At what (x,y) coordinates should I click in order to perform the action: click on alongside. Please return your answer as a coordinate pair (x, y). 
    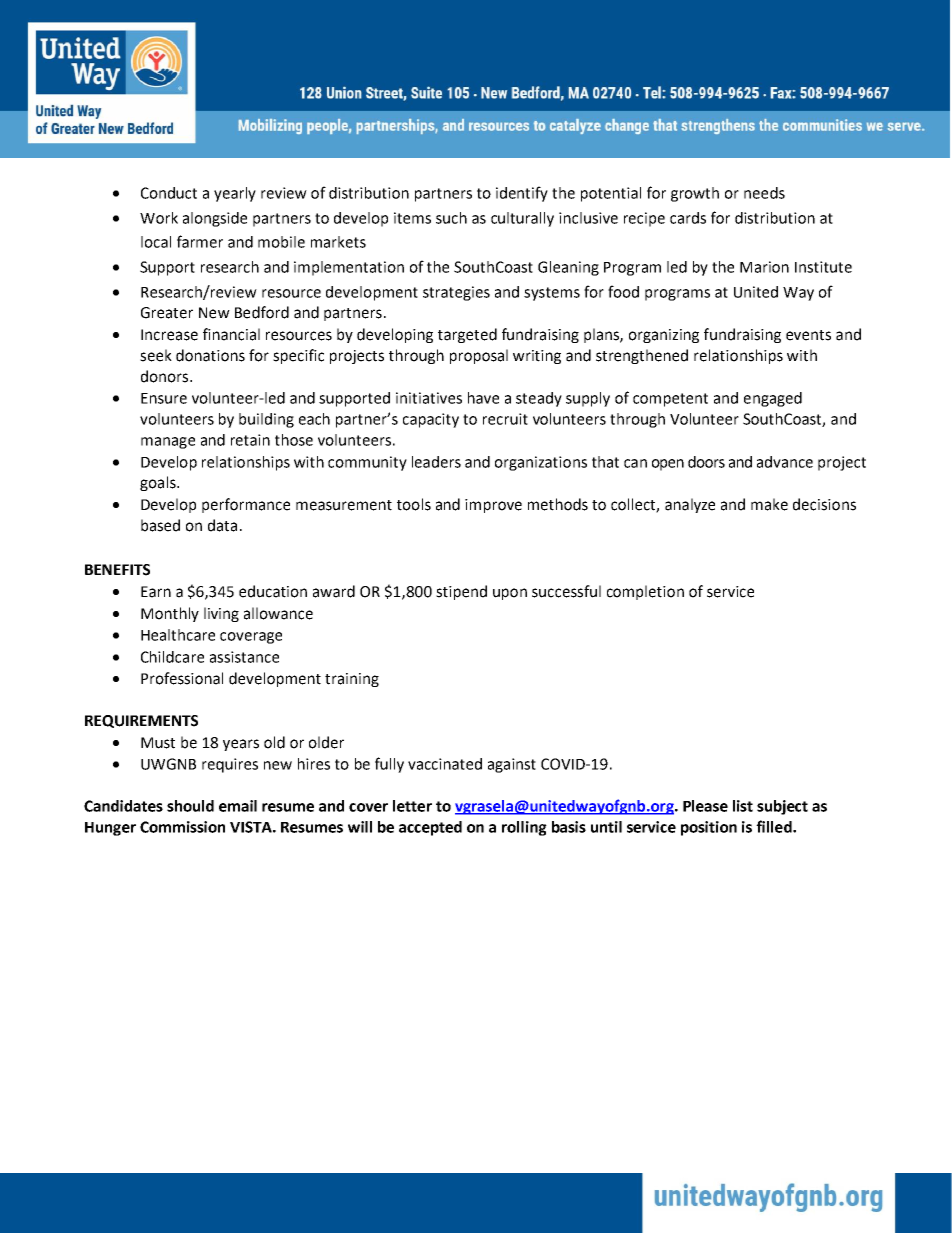
    Looking at the image, I should click on (215, 219).
